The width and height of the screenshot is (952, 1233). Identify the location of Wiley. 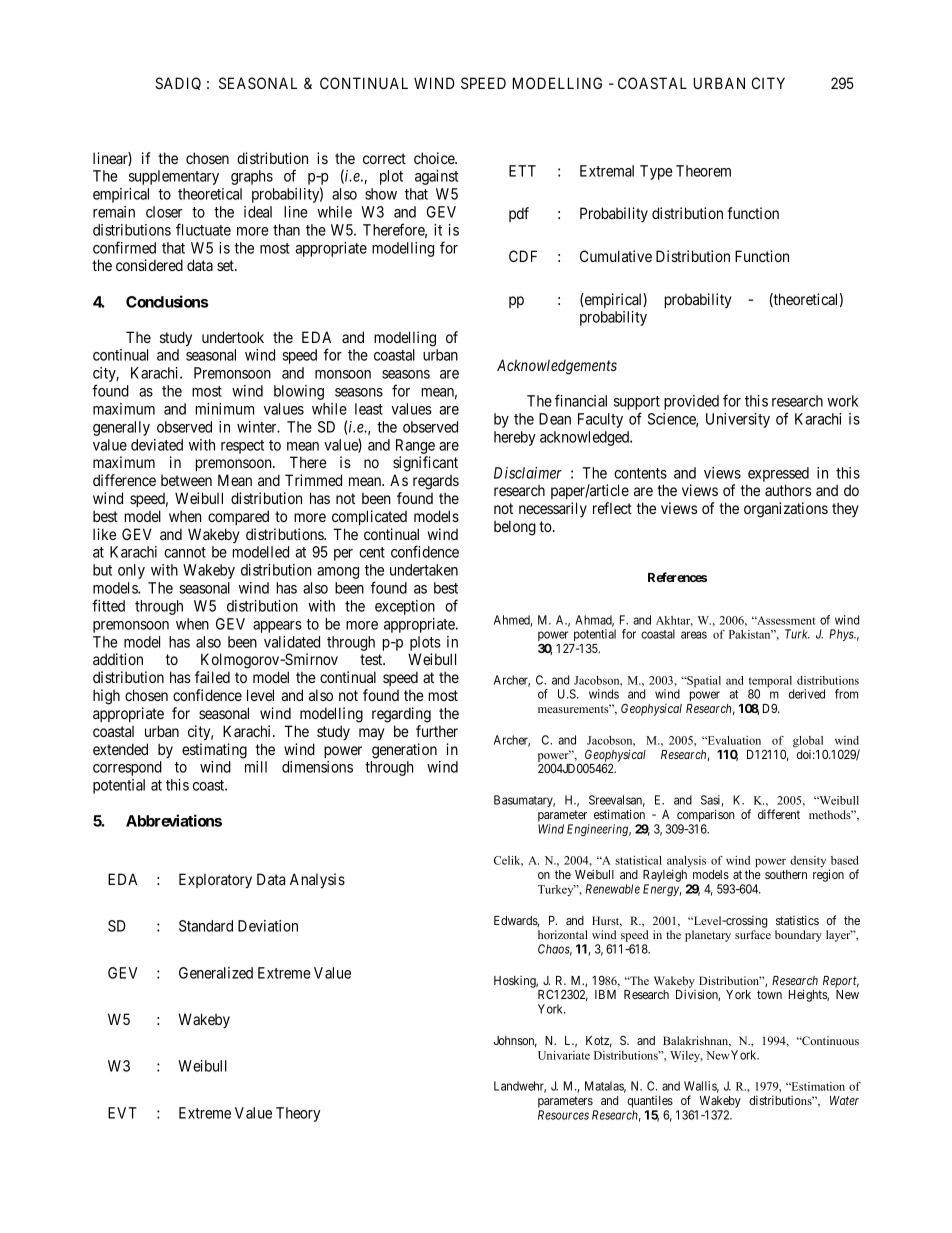
(686, 1056).
